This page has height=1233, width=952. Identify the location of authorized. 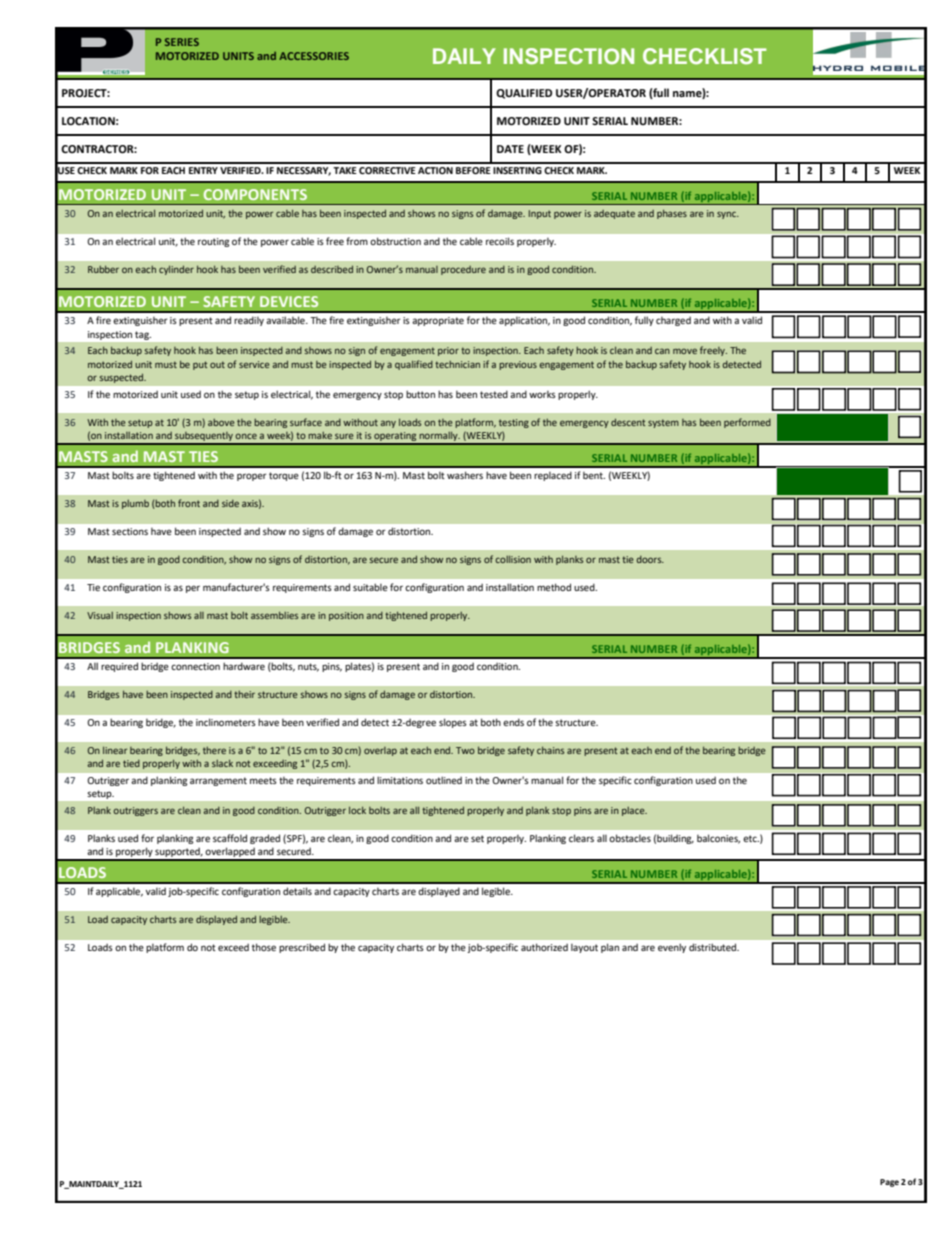
(544, 947).
